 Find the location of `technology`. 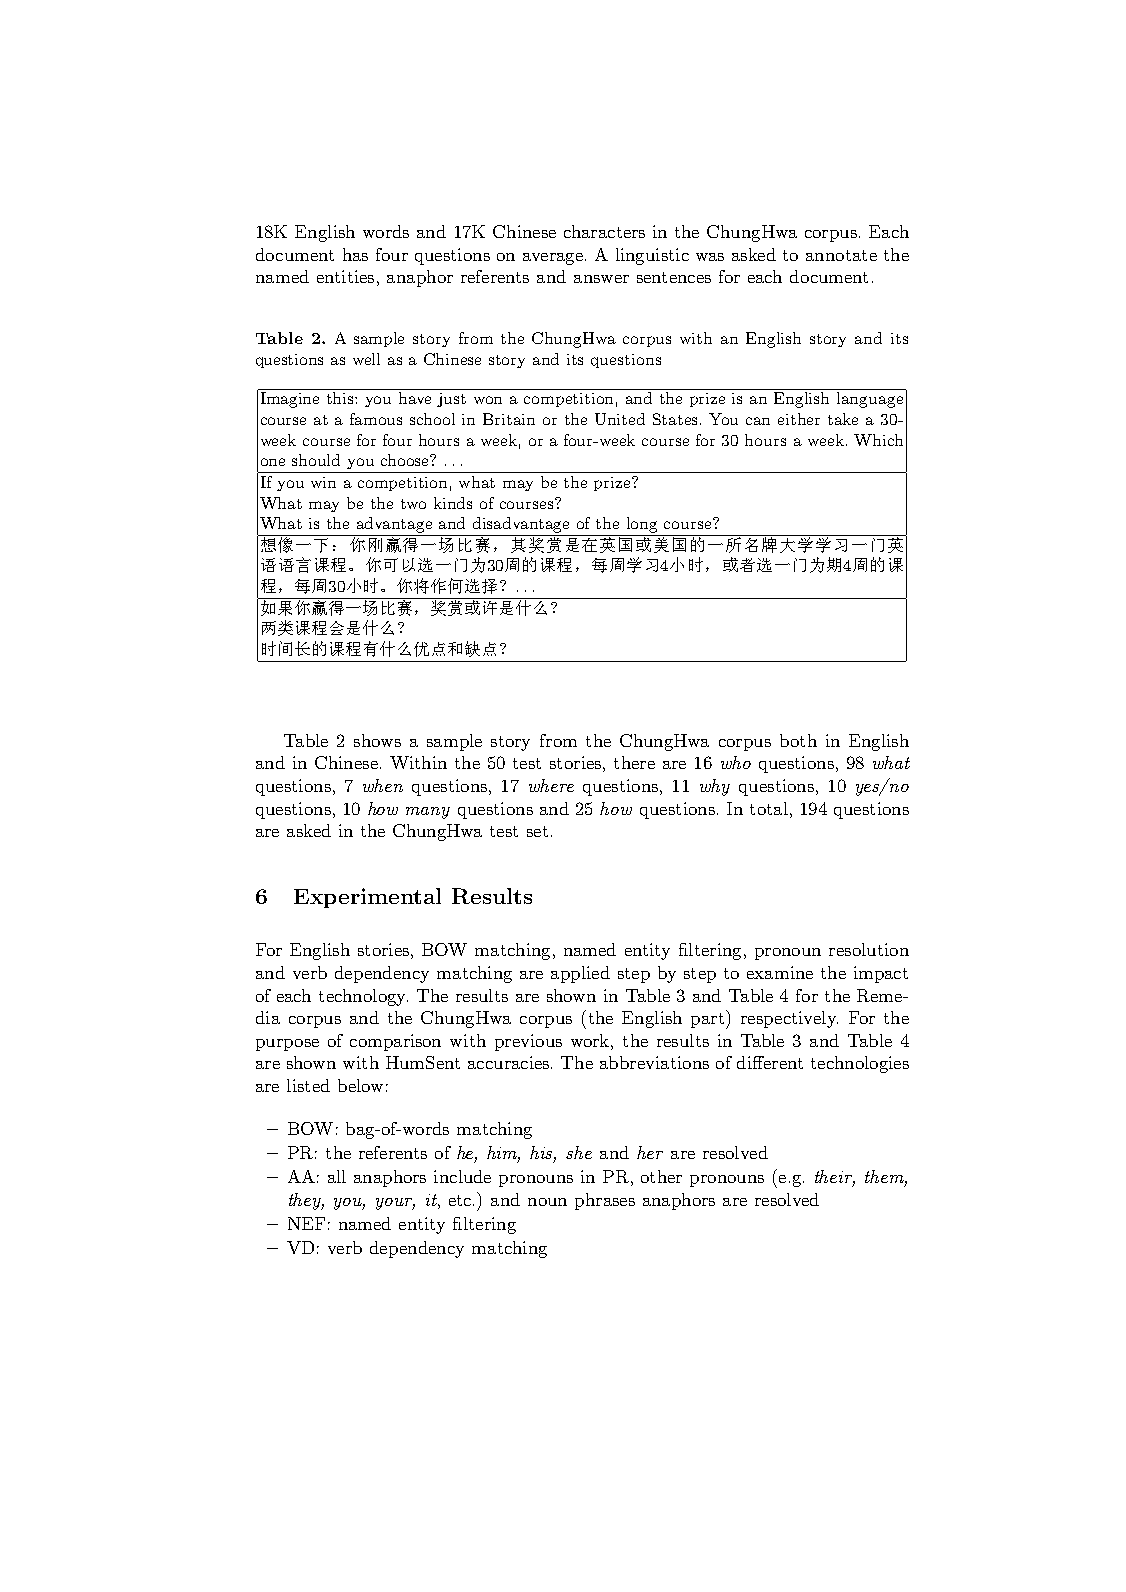

technology is located at coordinates (363, 997).
